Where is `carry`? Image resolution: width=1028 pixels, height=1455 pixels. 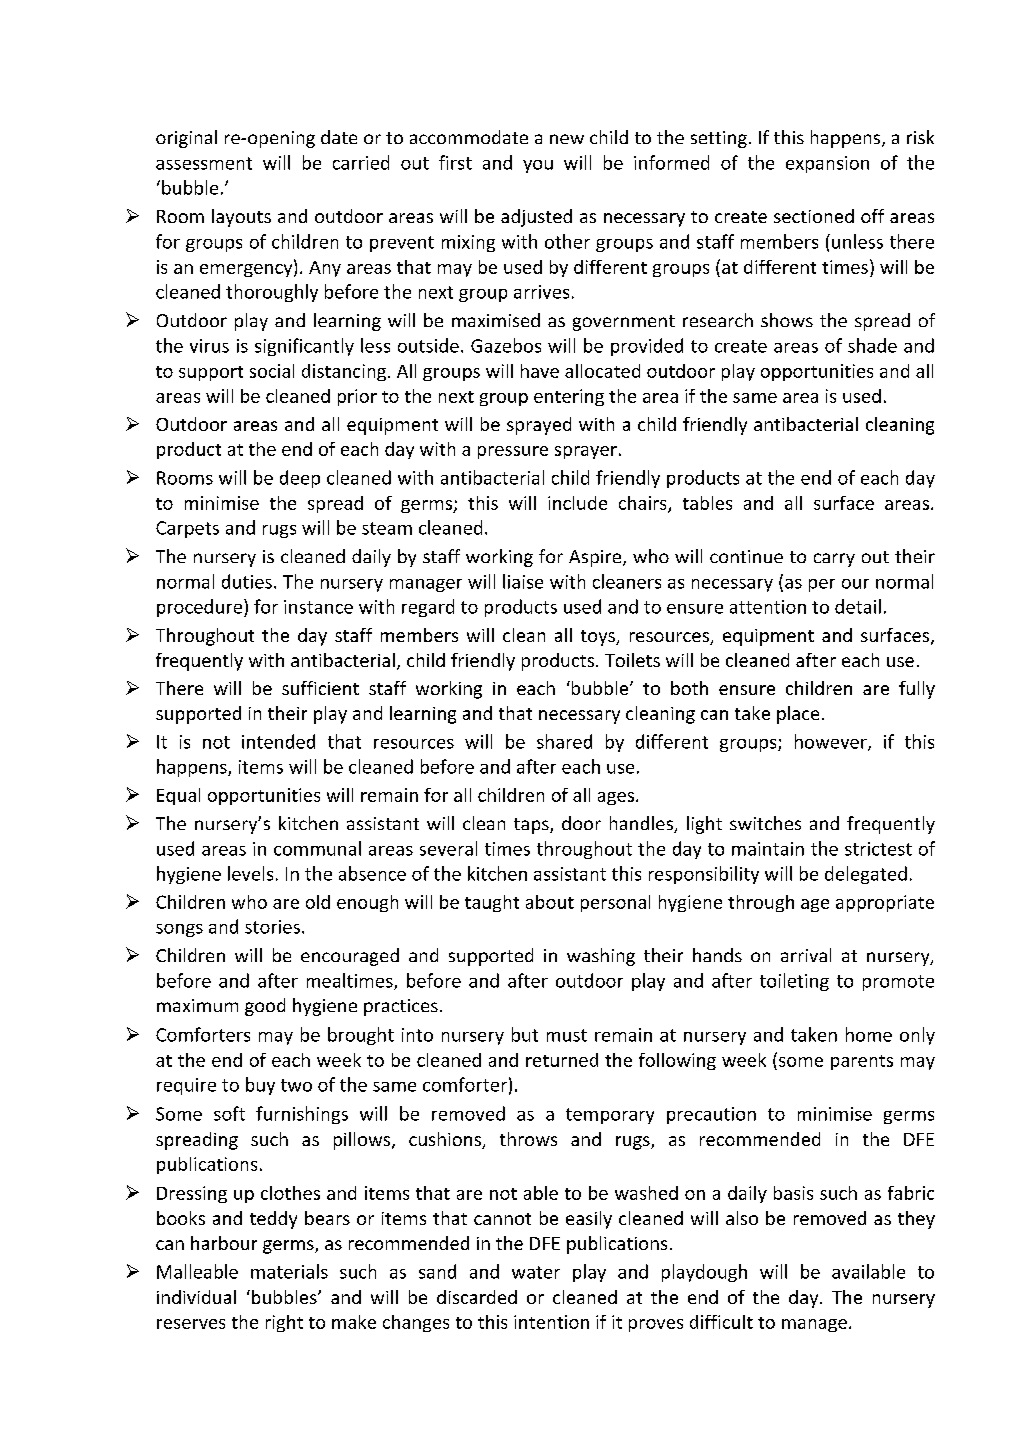 carry is located at coordinates (834, 560).
